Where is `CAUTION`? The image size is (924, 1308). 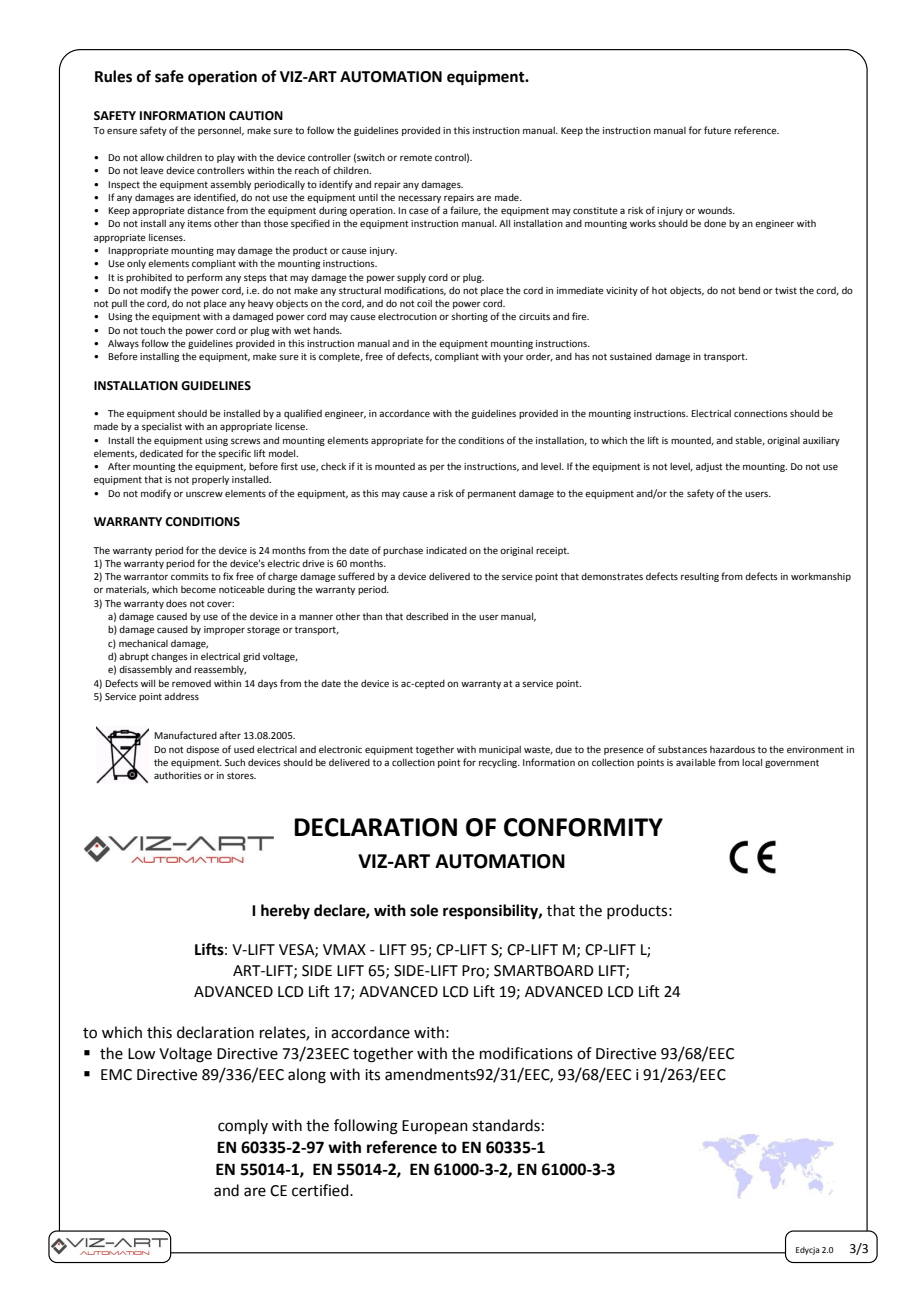
CAUTION is located at coordinates (256, 116).
